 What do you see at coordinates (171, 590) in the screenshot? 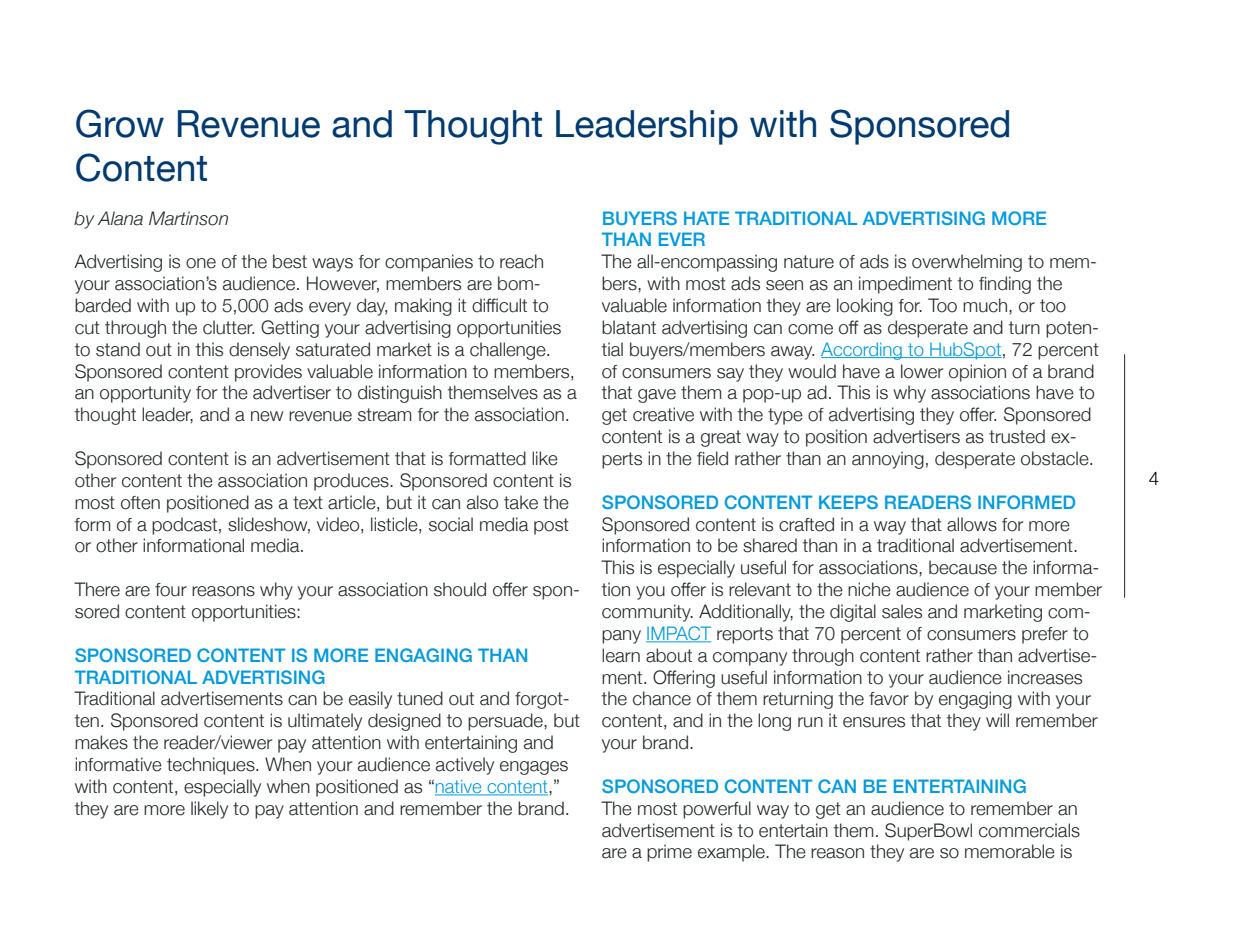
I see `four` at bounding box center [171, 590].
